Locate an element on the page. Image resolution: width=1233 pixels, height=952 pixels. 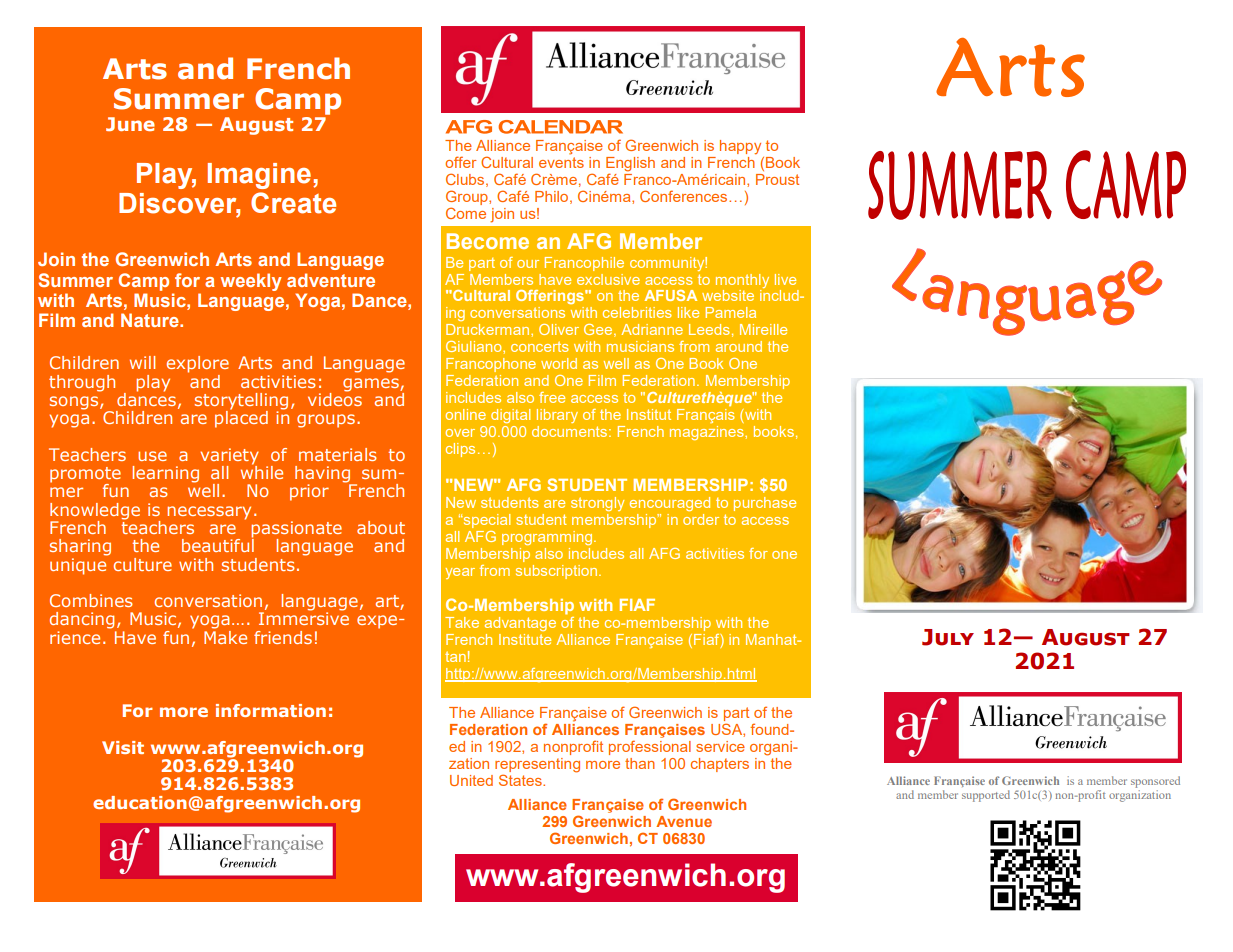
Avenue is located at coordinates (684, 821).
